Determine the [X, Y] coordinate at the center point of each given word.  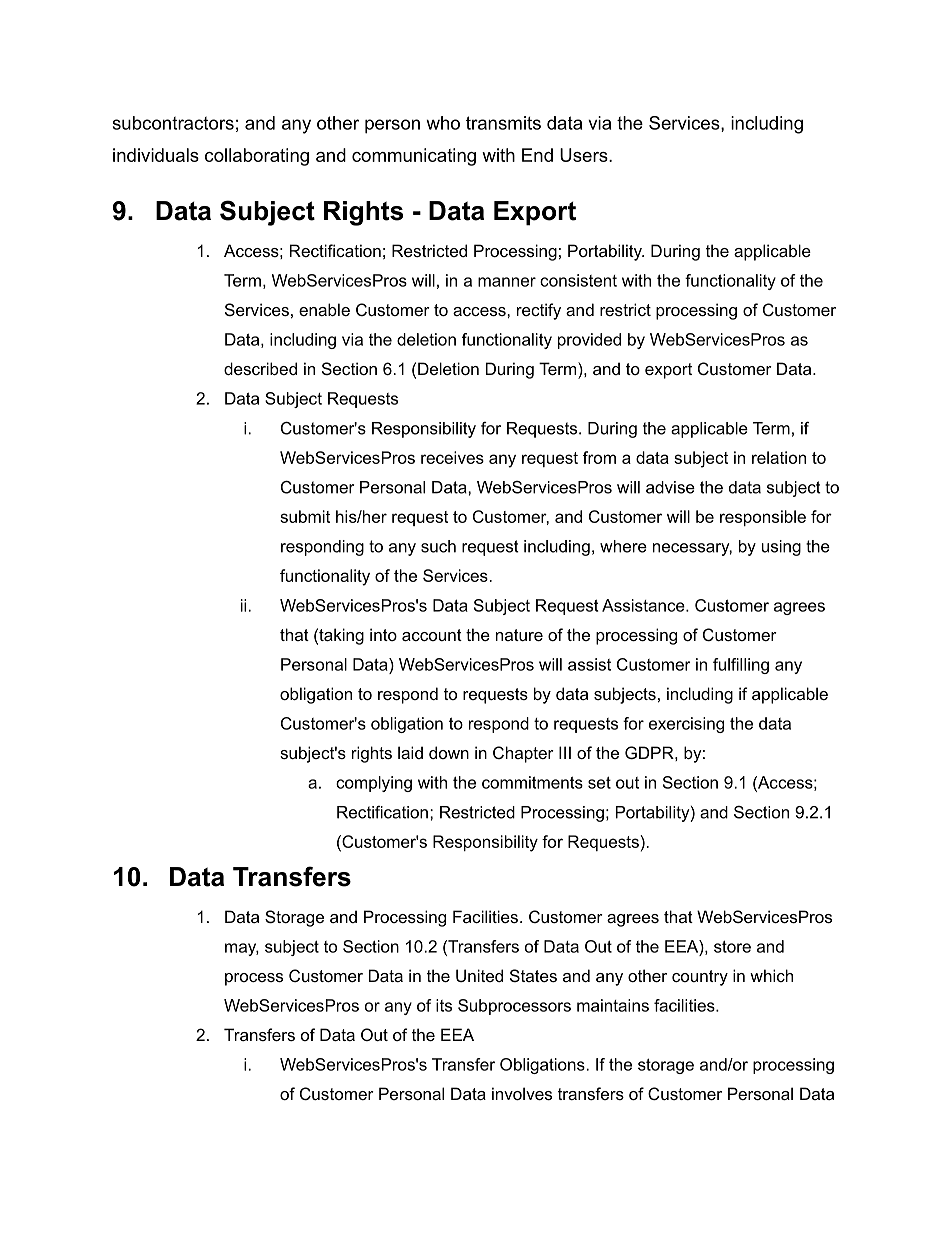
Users [584, 155]
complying [374, 784]
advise [670, 487]
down [449, 752]
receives [452, 457]
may [242, 949]
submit [305, 516]
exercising [686, 725]
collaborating [257, 157]
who [443, 123]
